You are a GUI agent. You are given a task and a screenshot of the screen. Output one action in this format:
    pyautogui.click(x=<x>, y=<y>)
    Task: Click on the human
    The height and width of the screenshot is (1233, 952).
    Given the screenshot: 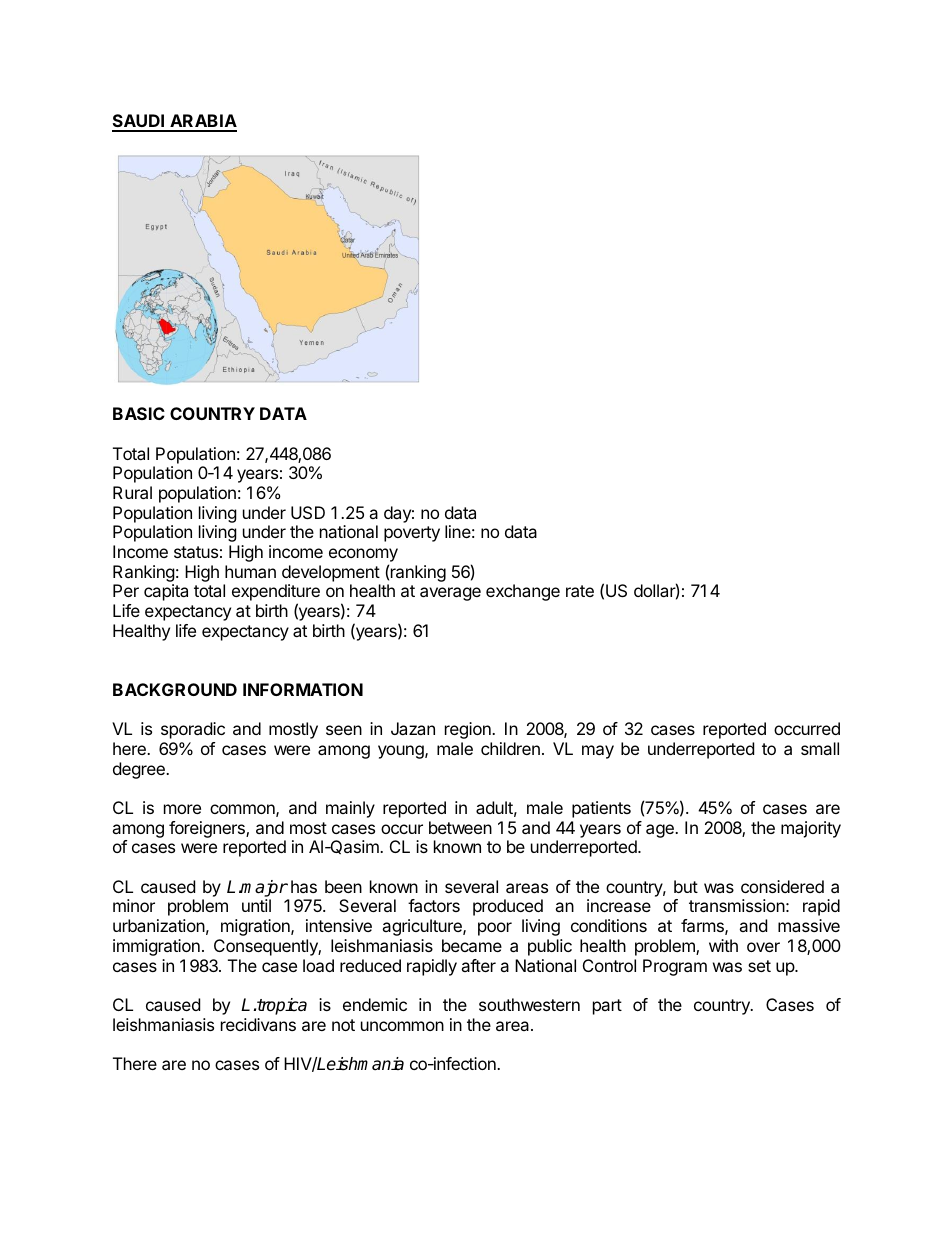 What is the action you would take?
    pyautogui.click(x=250, y=571)
